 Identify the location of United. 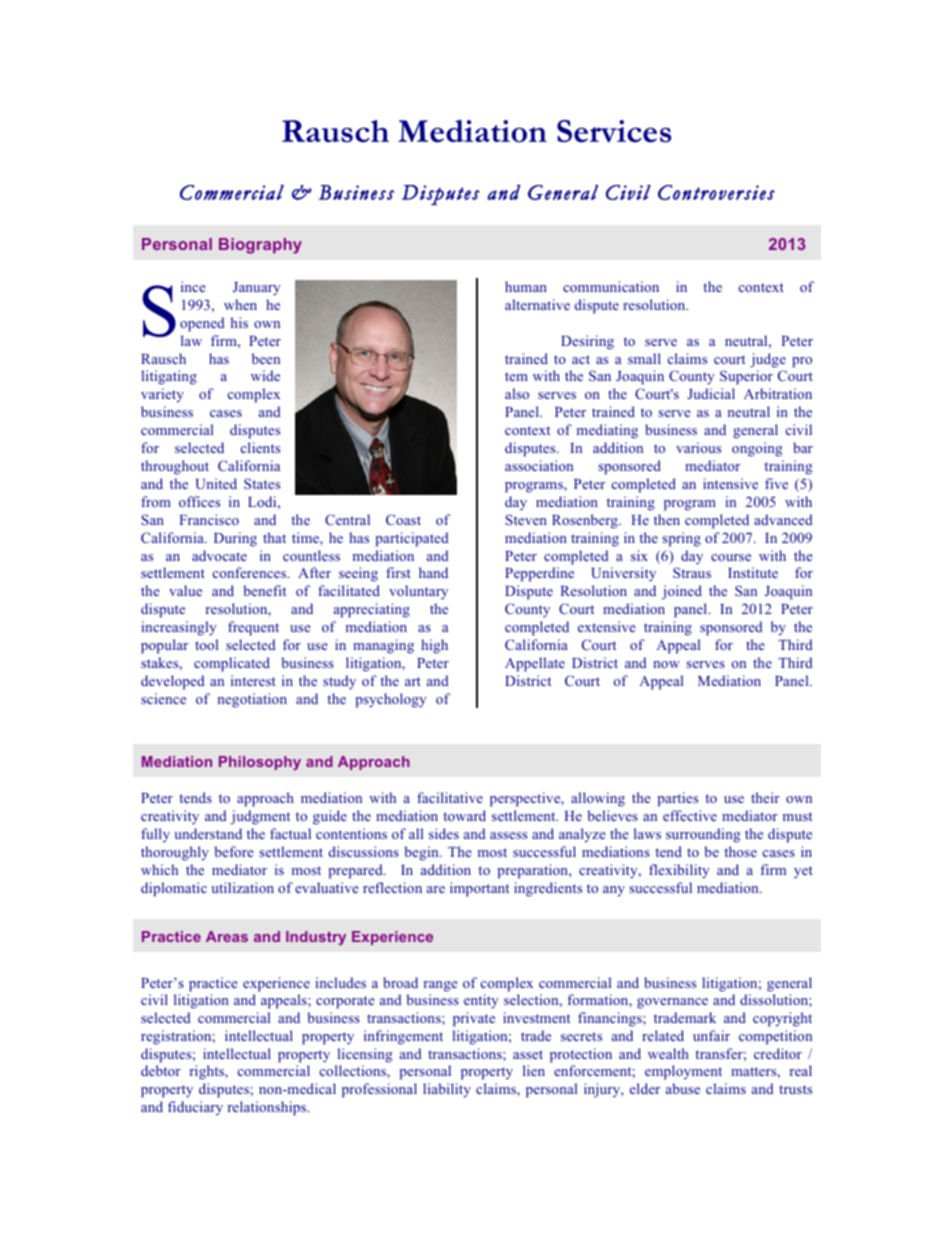
(216, 483).
